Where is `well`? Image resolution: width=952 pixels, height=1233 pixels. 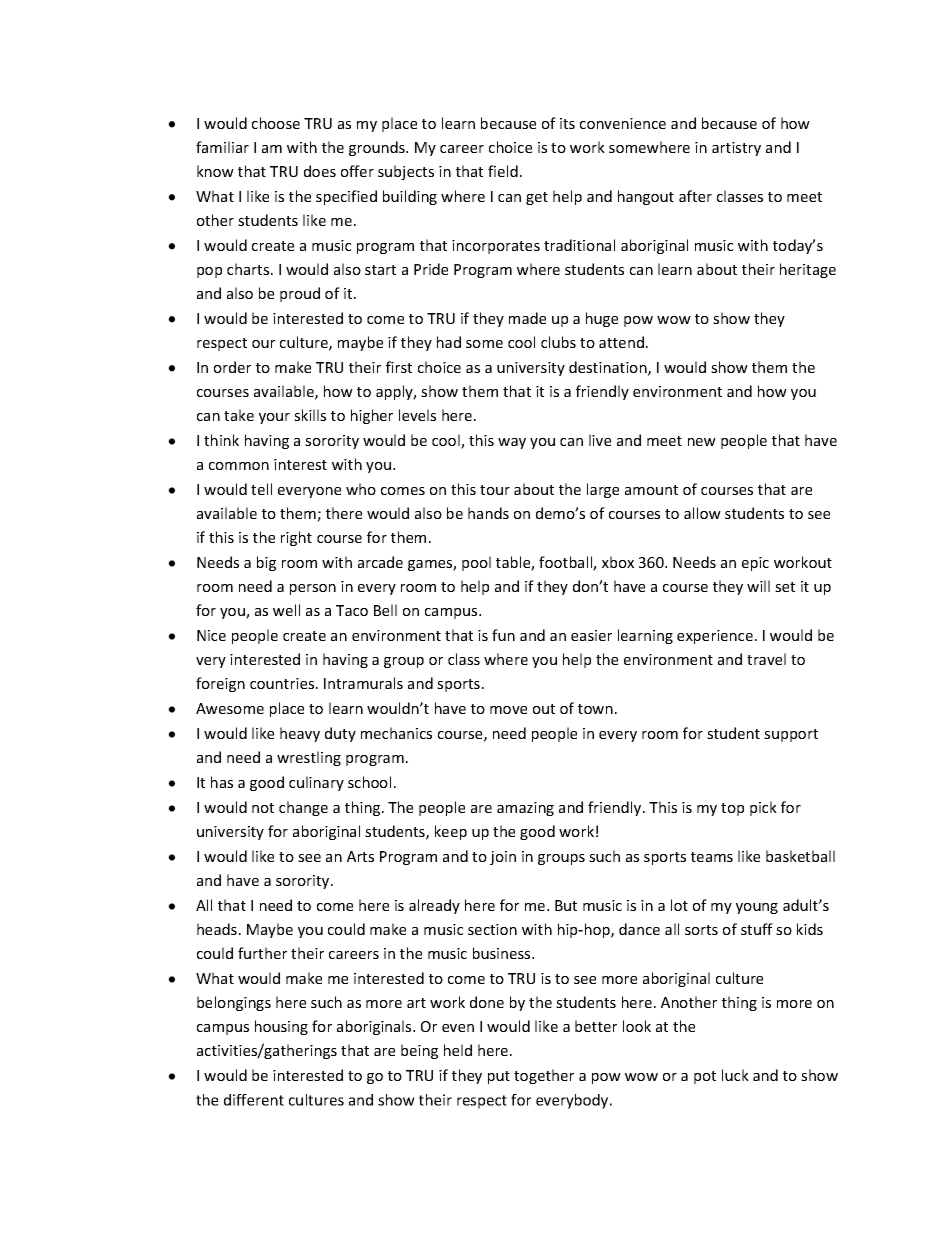
well is located at coordinates (286, 610).
